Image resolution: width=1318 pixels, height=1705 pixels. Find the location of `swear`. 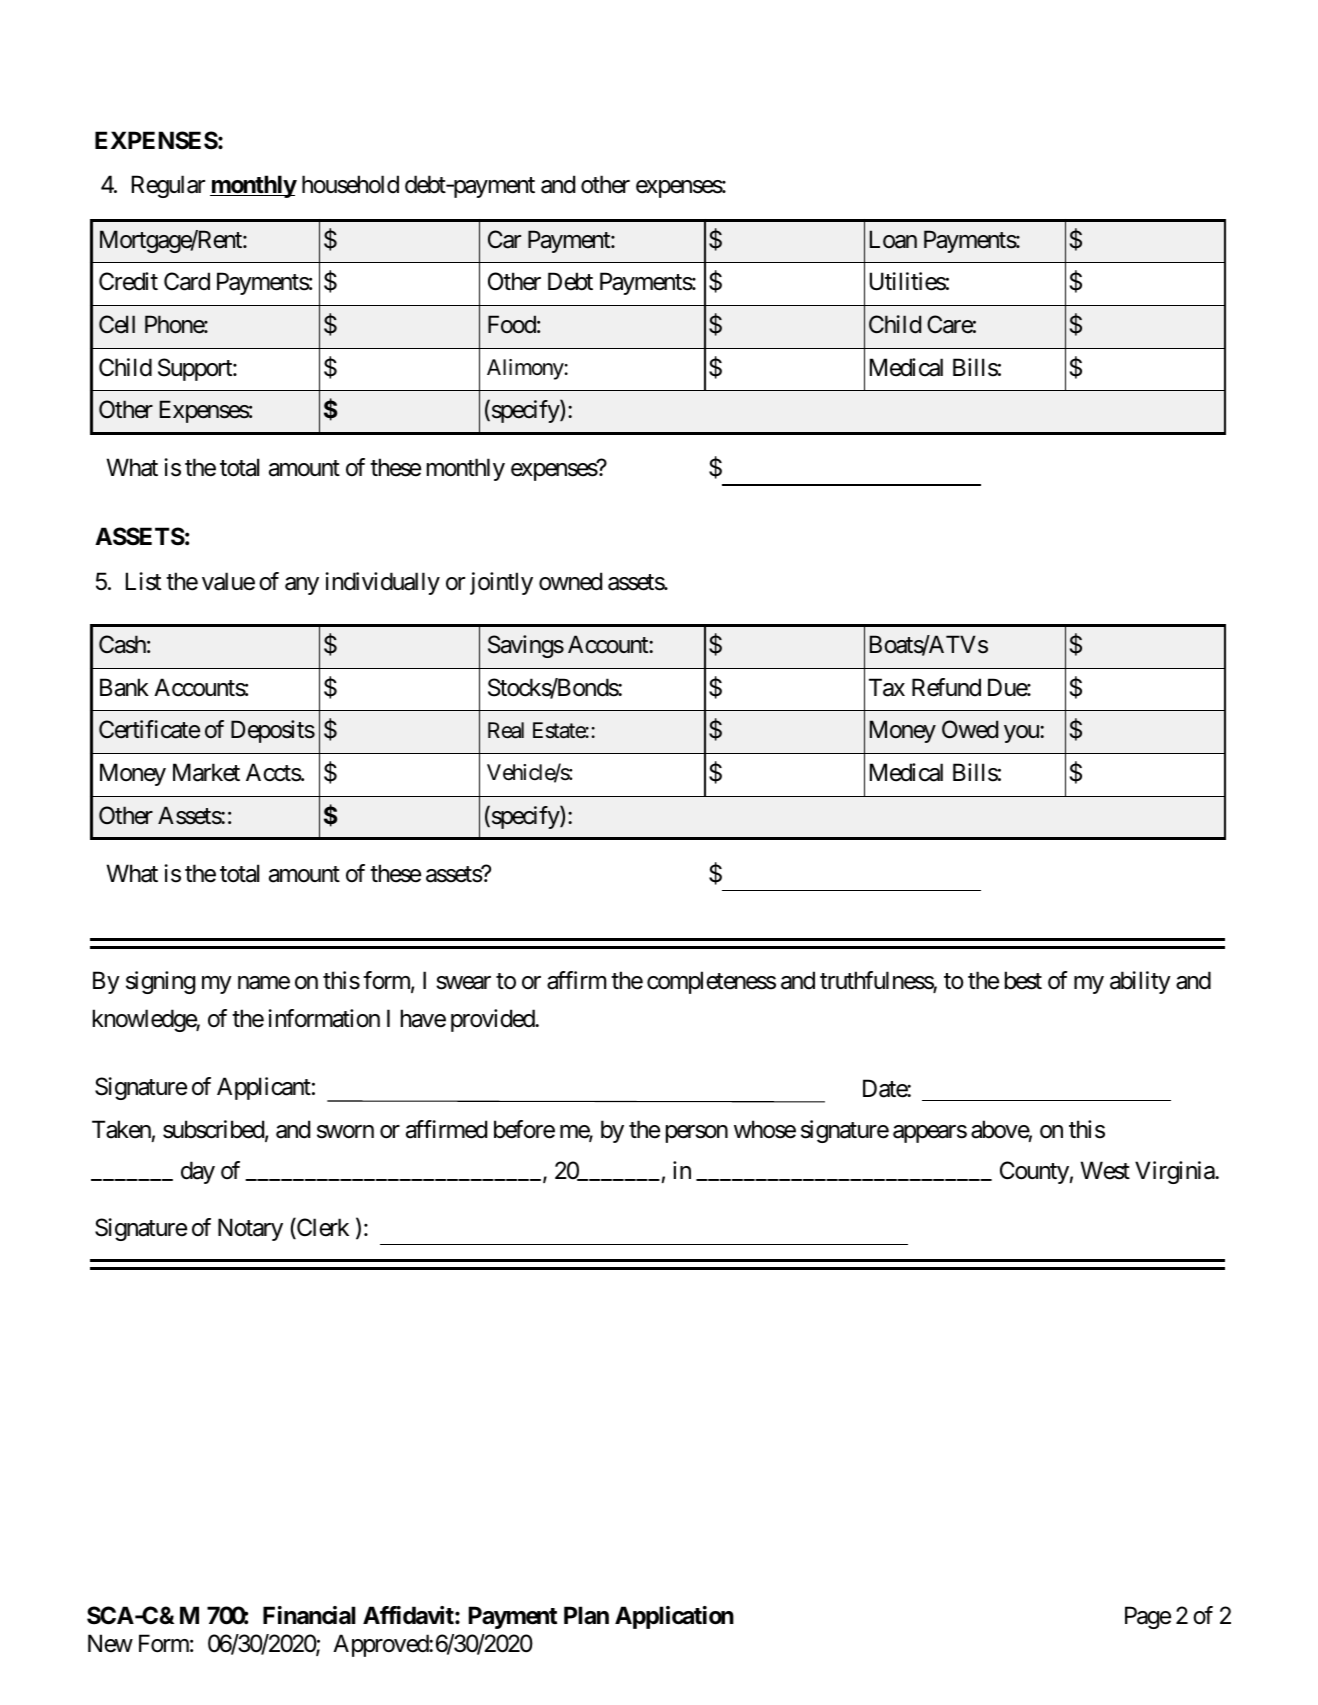

swear is located at coordinates (463, 983).
